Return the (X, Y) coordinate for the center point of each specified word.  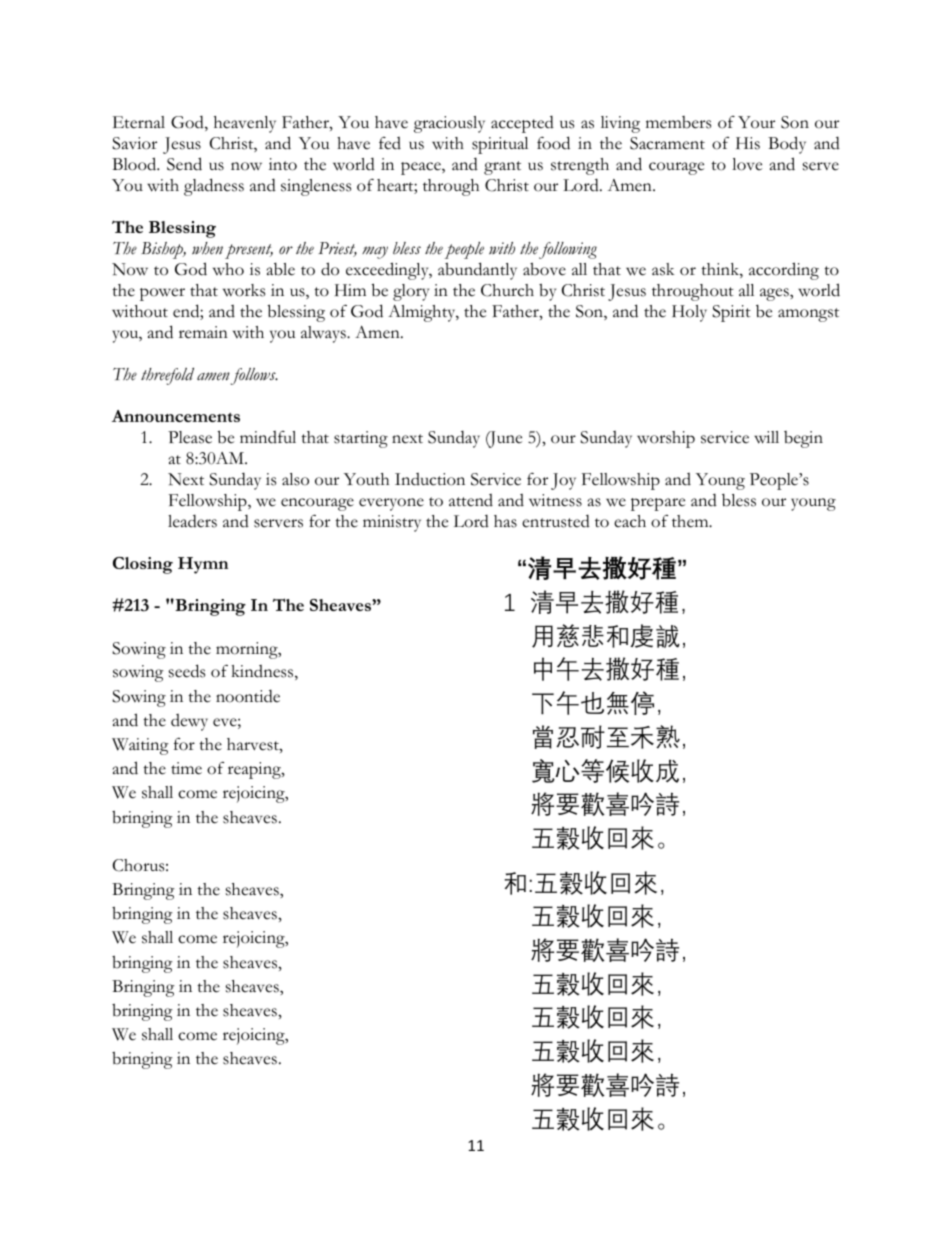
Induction (430, 479)
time (186, 768)
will (766, 437)
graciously (449, 124)
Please (190, 437)
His (748, 143)
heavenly (245, 124)
